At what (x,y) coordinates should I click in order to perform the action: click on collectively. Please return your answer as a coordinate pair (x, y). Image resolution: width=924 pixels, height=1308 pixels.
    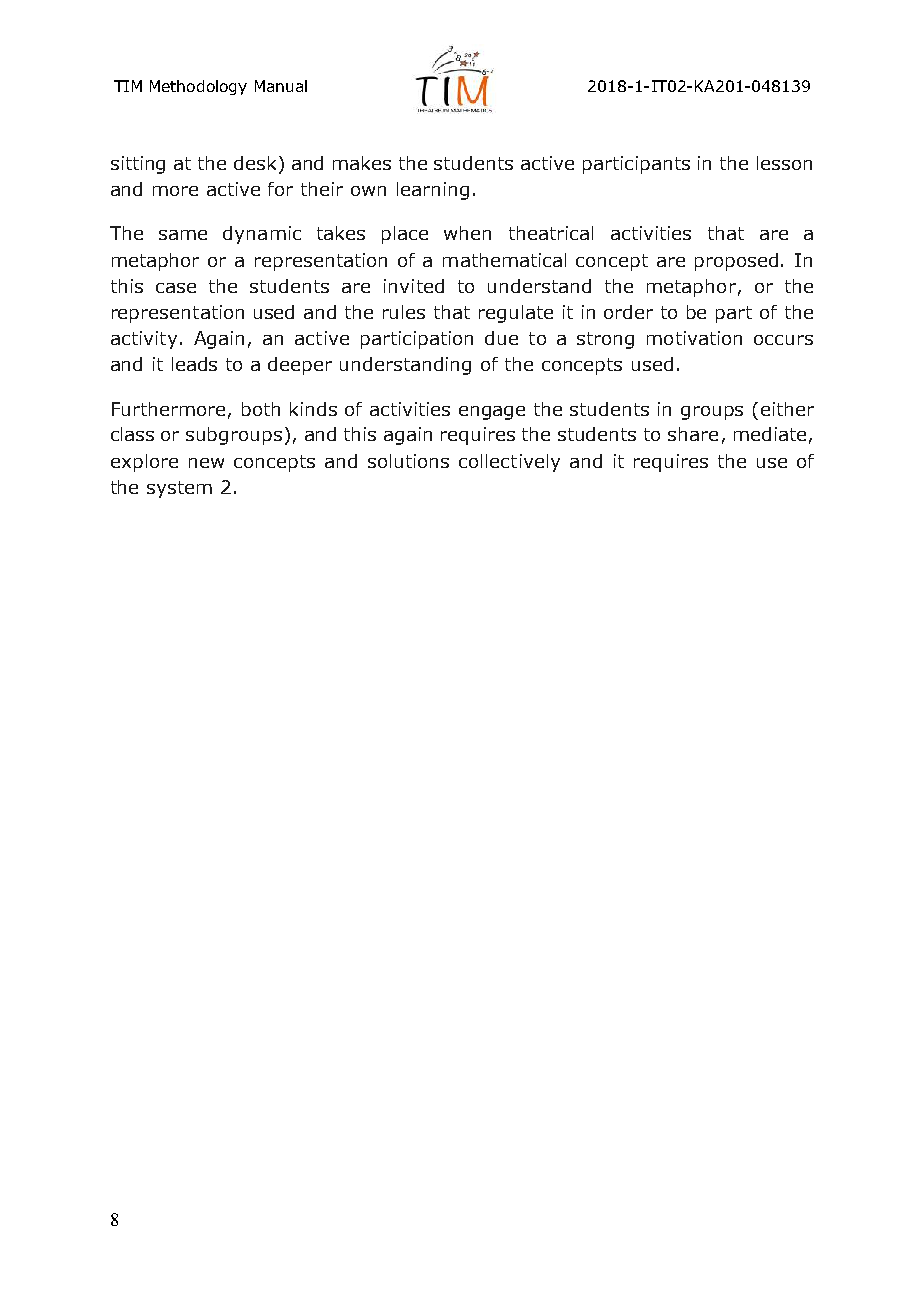
    Looking at the image, I should click on (509, 463).
